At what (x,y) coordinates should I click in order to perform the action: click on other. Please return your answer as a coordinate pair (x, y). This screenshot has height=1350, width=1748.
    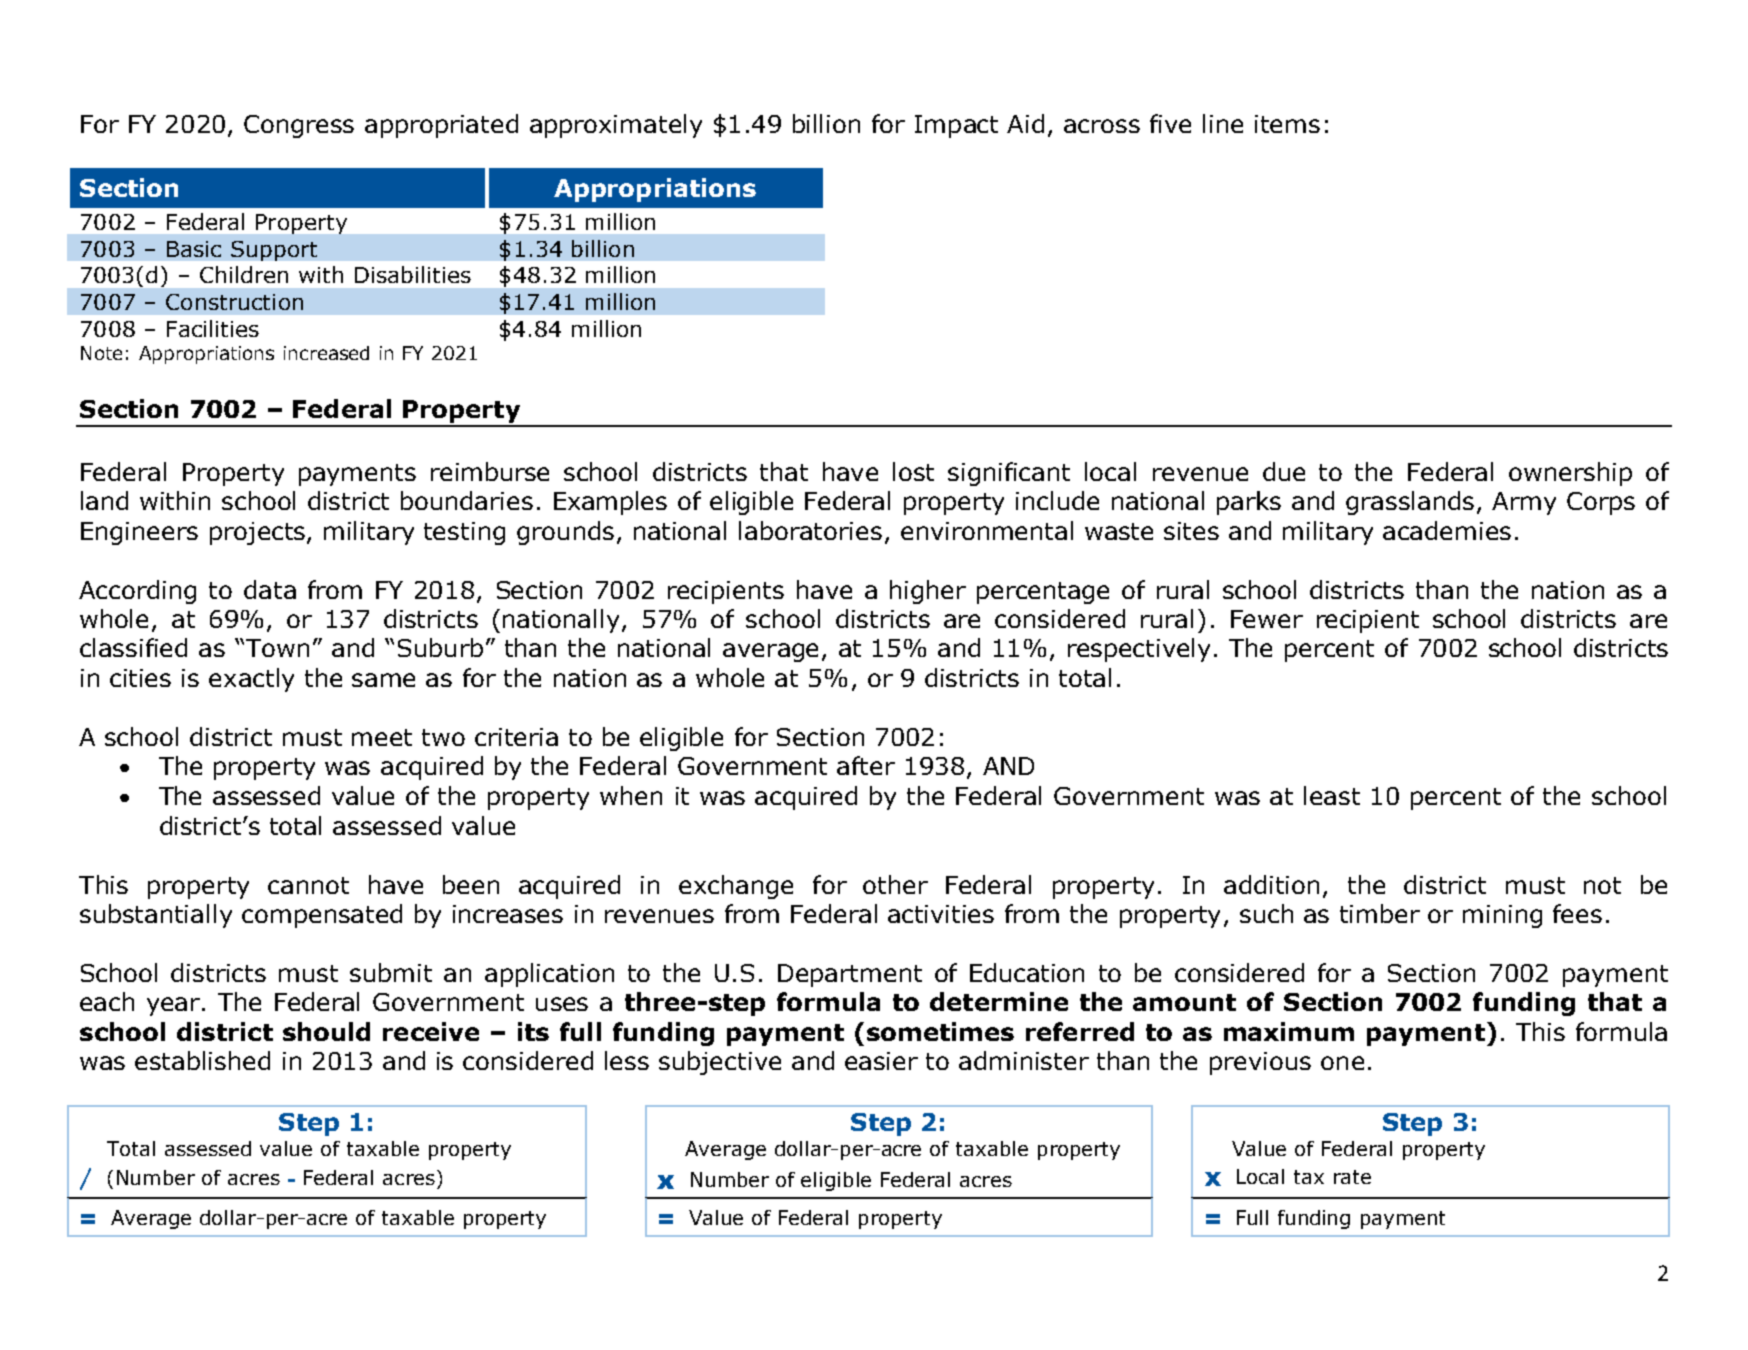
    Looking at the image, I should click on (895, 884).
